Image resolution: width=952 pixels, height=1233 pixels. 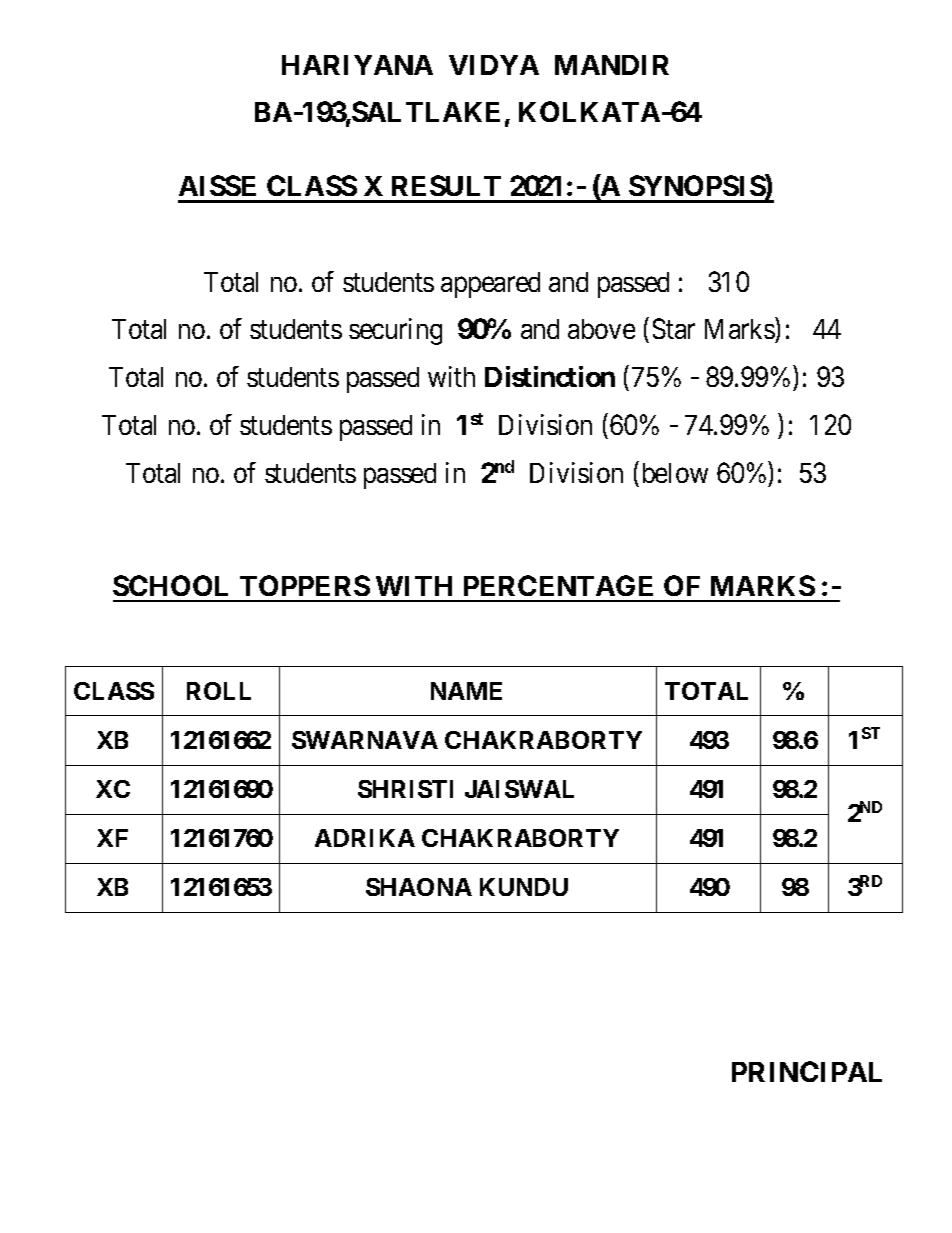 I want to click on below, so click(x=675, y=473).
